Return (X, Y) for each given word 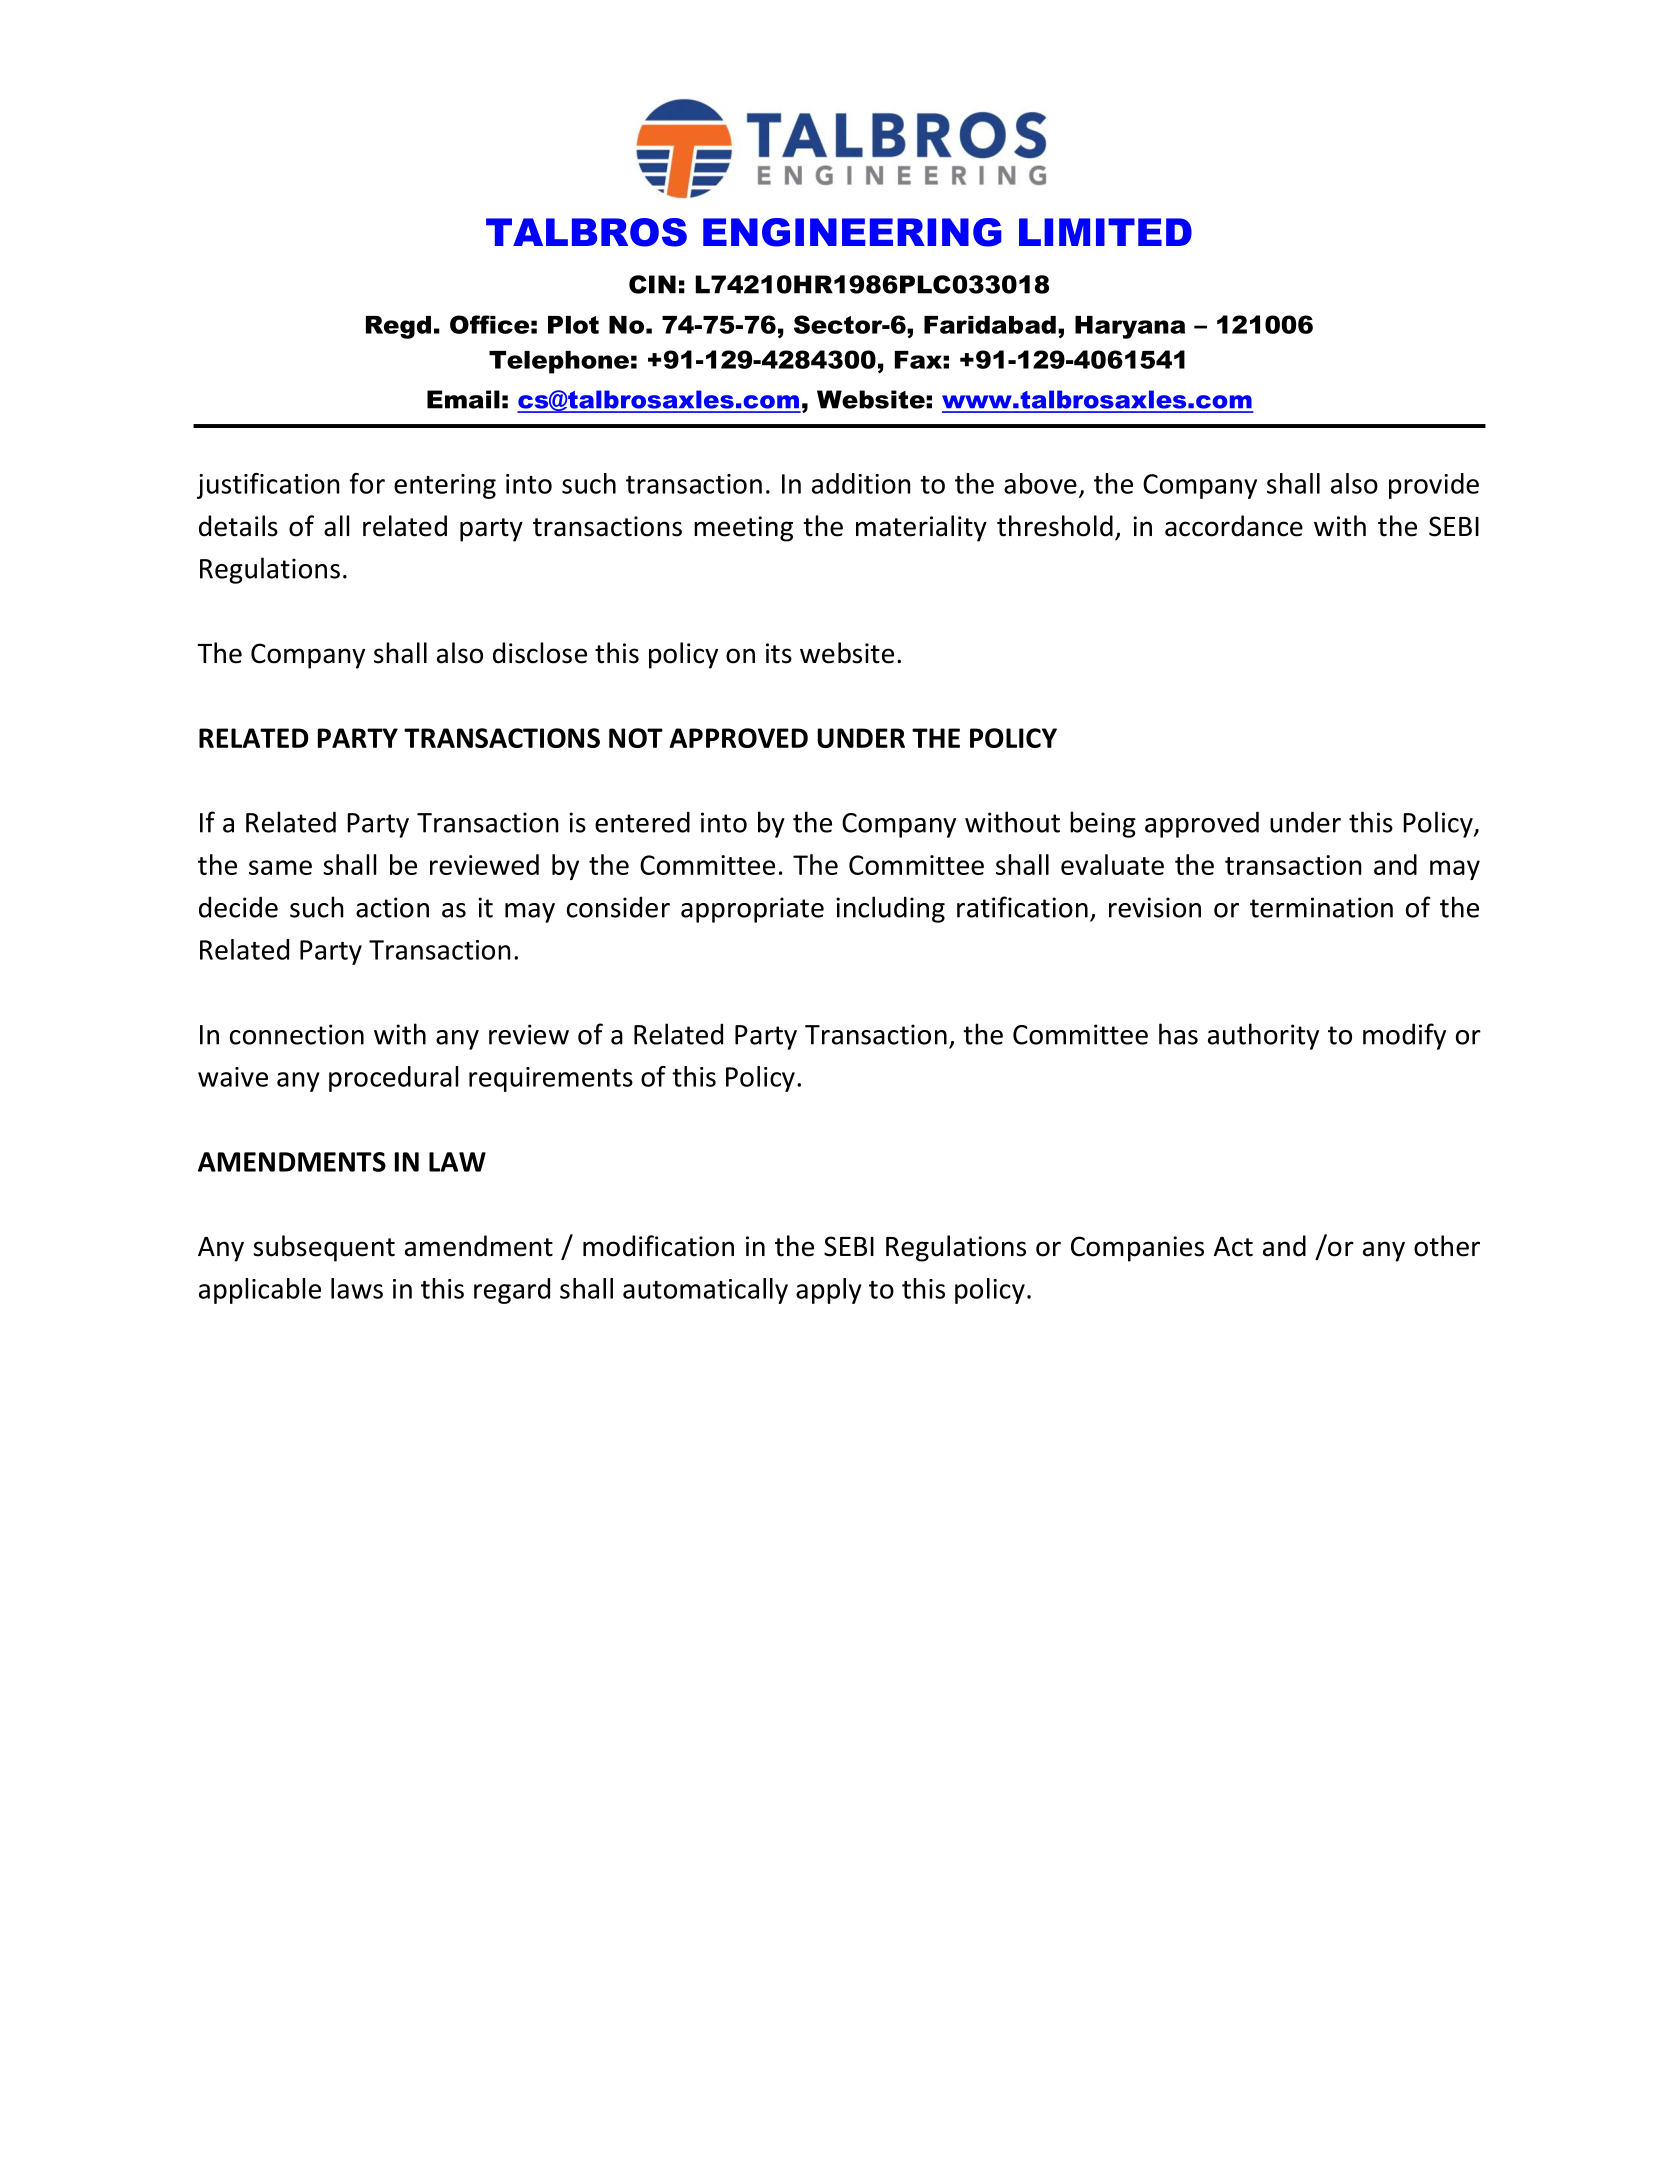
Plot (573, 325)
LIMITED (1105, 232)
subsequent (324, 1248)
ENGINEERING (852, 232)
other (1447, 1246)
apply (829, 1291)
